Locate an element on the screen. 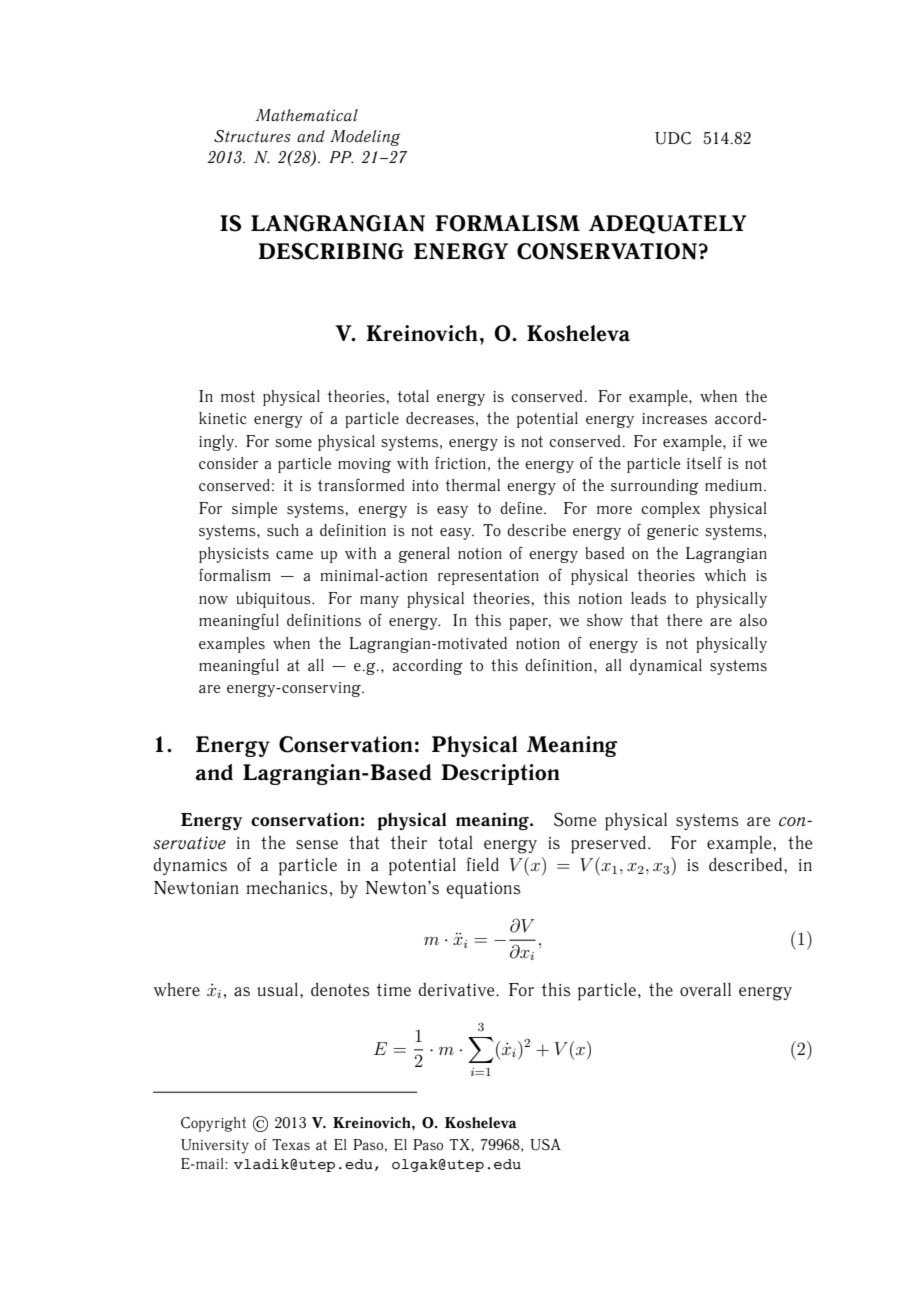  ubiquitous is located at coordinates (274, 600).
